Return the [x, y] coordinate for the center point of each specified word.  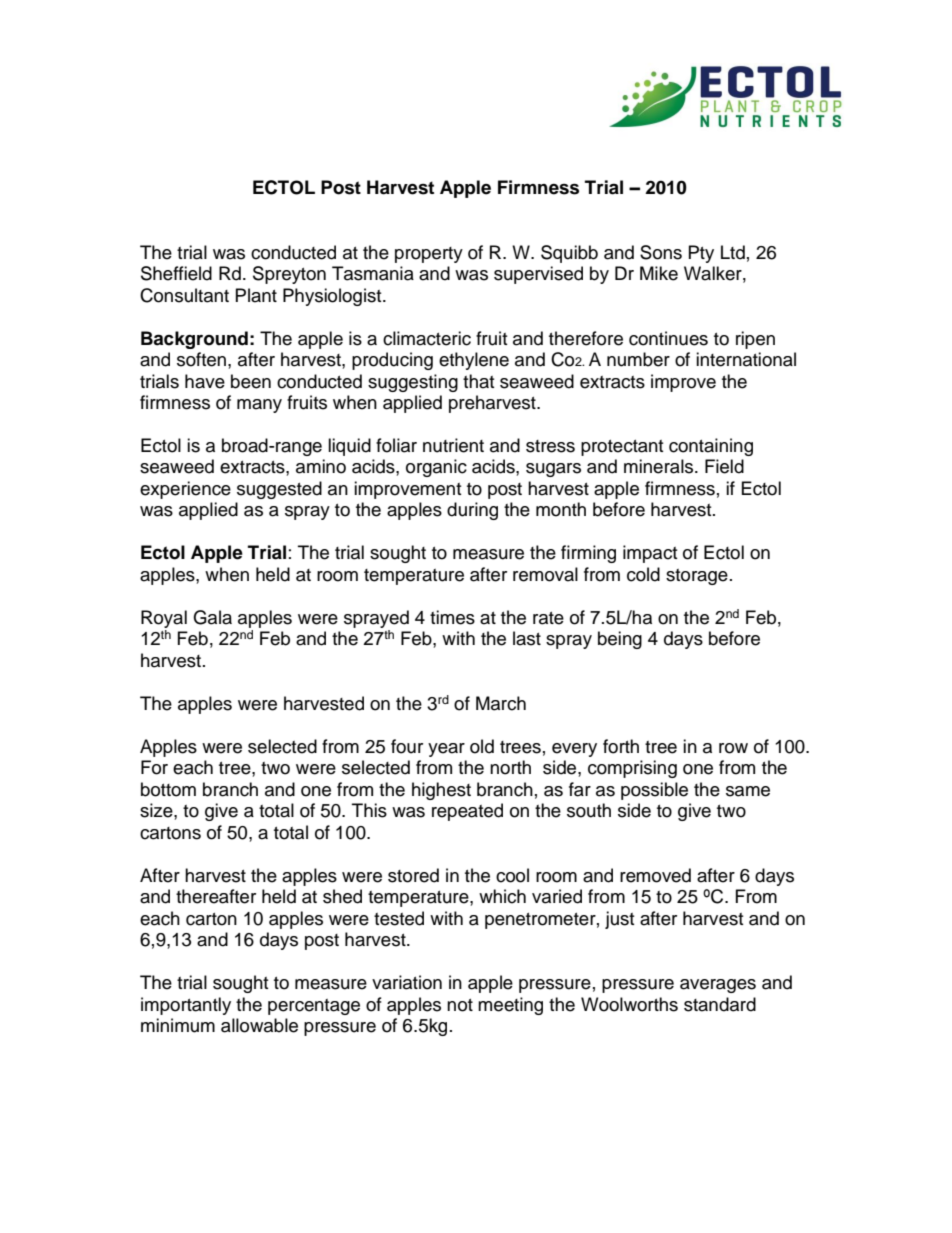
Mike [659, 273]
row [733, 748]
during [472, 511]
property [429, 255]
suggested [279, 490]
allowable [259, 1025]
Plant [256, 295]
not [460, 1005]
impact [650, 554]
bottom [168, 789]
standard [720, 1004]
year [446, 750]
